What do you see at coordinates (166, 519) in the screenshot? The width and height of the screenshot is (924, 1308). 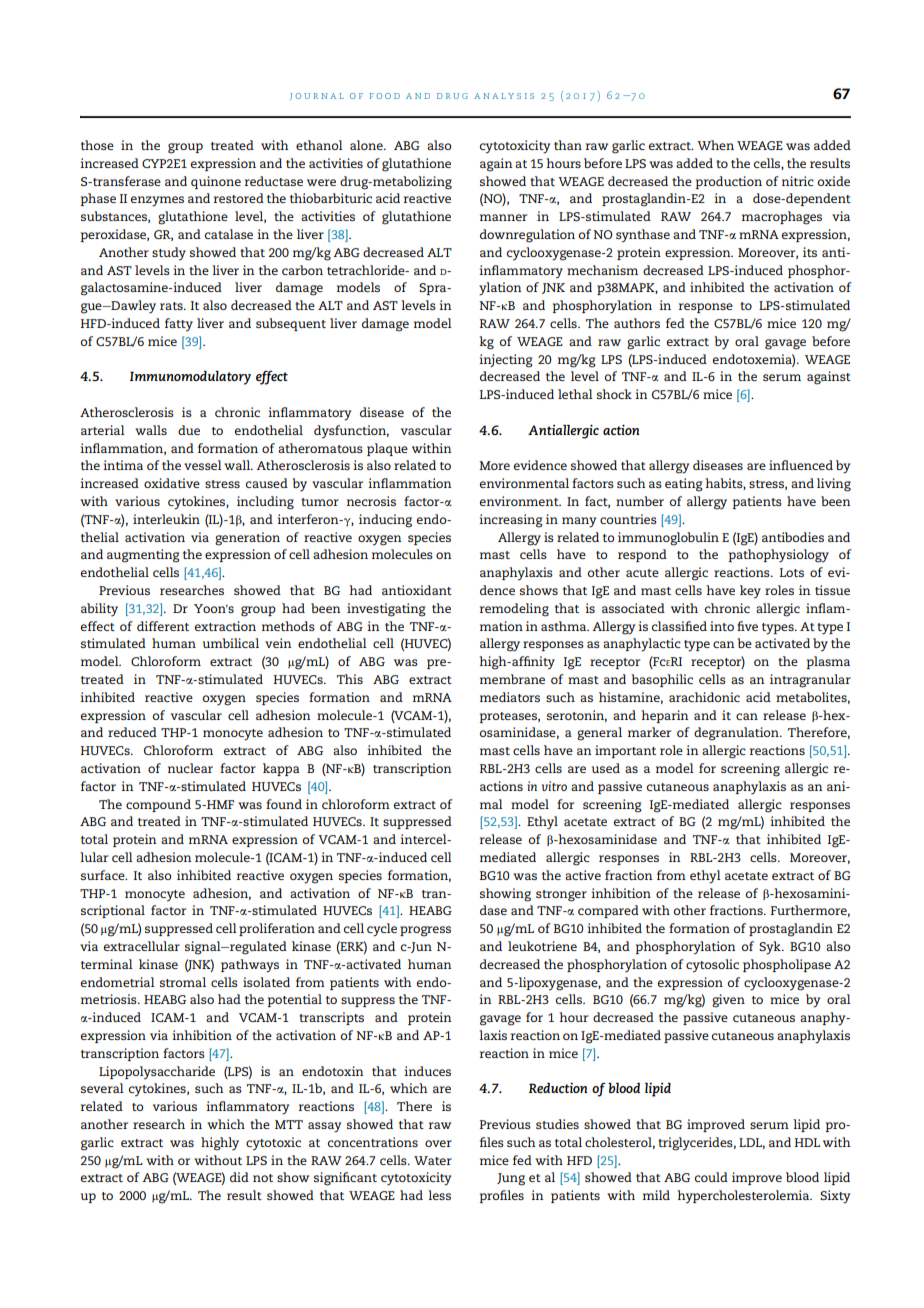 I see `interleukin` at bounding box center [166, 519].
